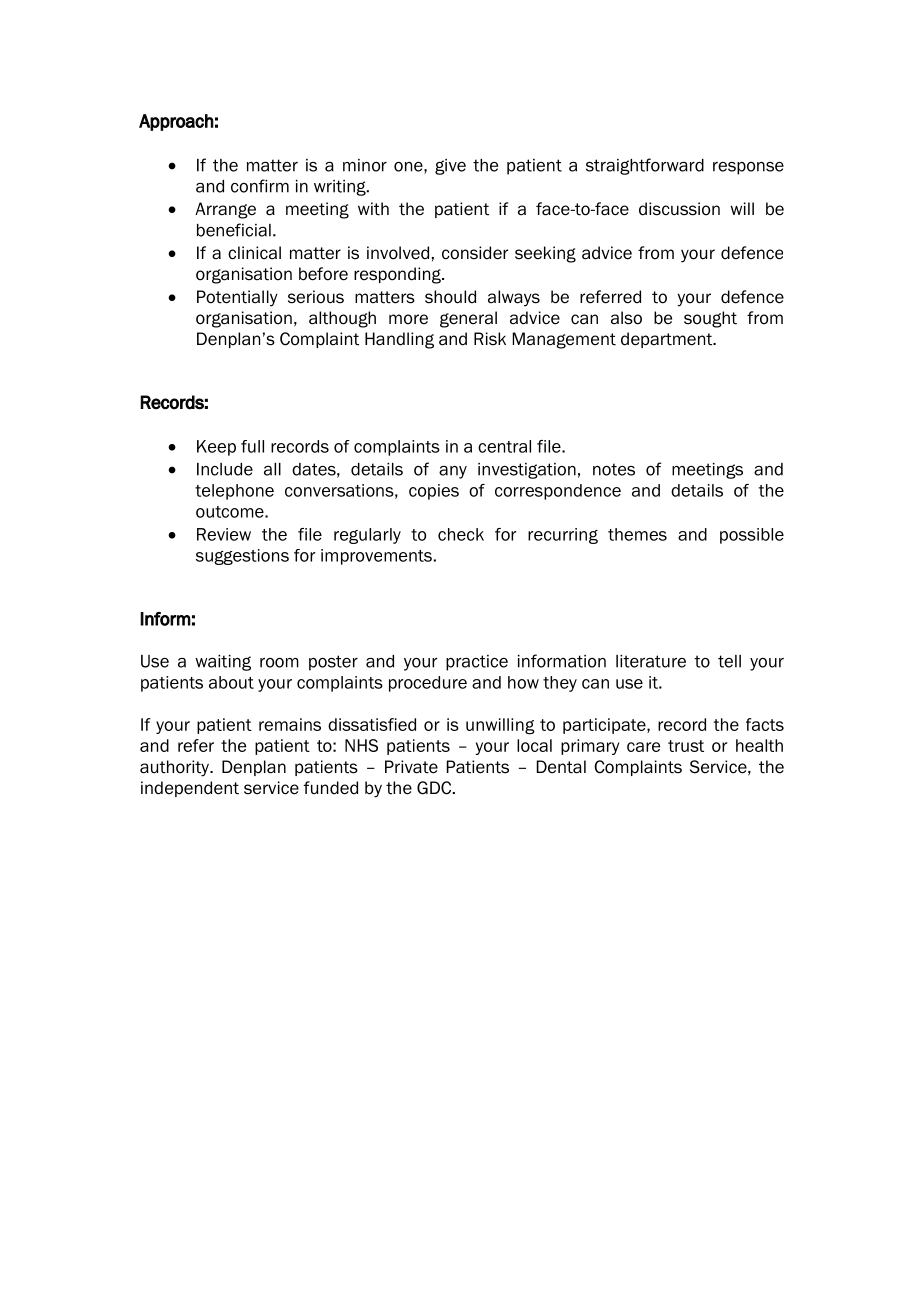 Image resolution: width=924 pixels, height=1308 pixels. I want to click on Risk, so click(490, 339).
